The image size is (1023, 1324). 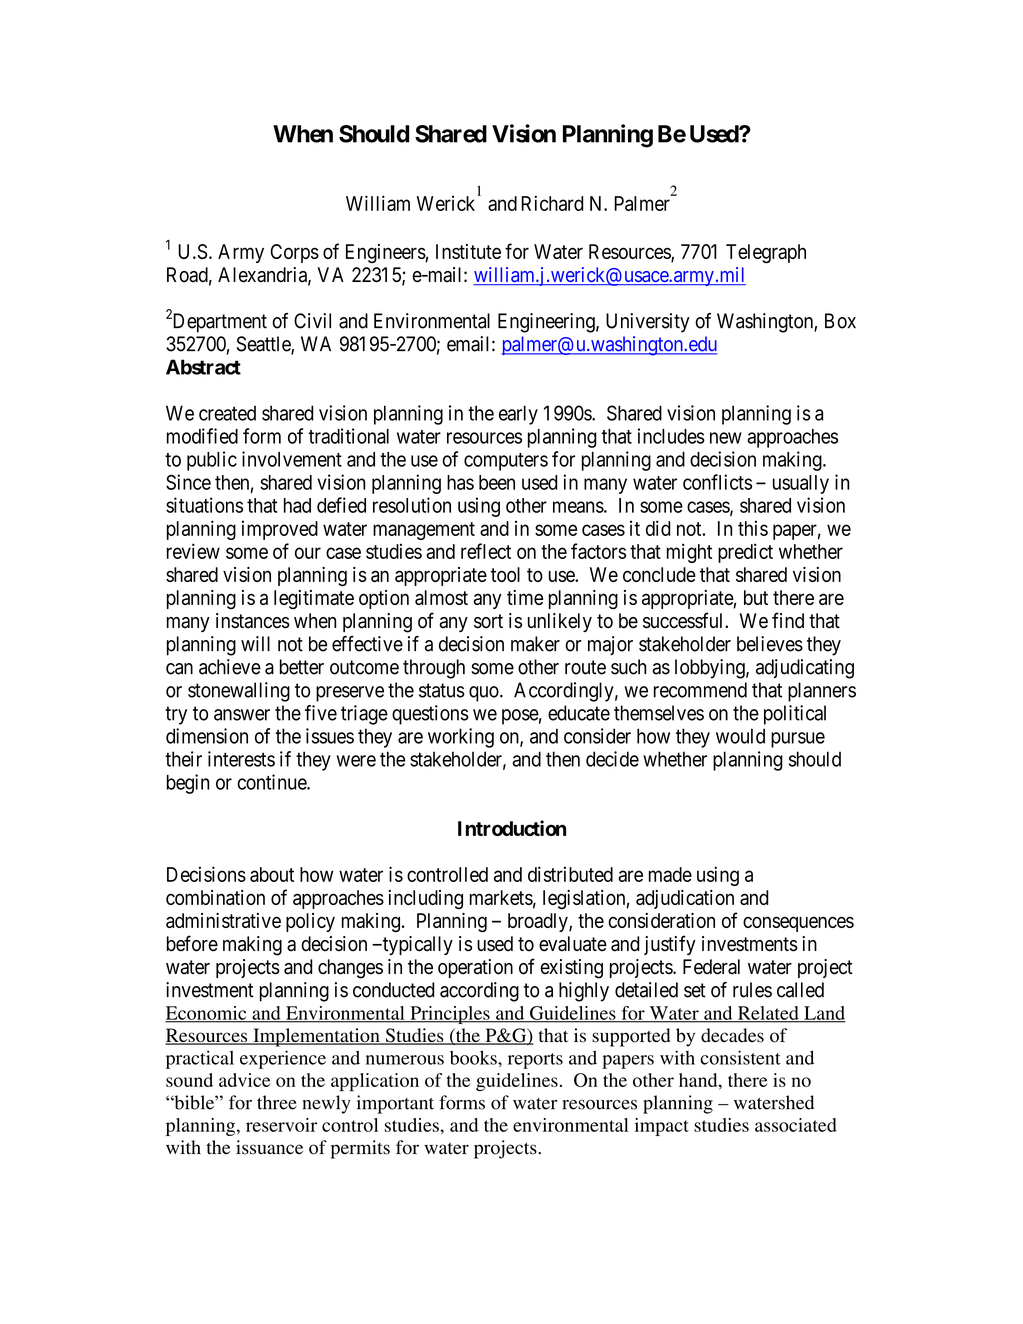 What do you see at coordinates (788, 620) in the screenshot?
I see `find` at bounding box center [788, 620].
